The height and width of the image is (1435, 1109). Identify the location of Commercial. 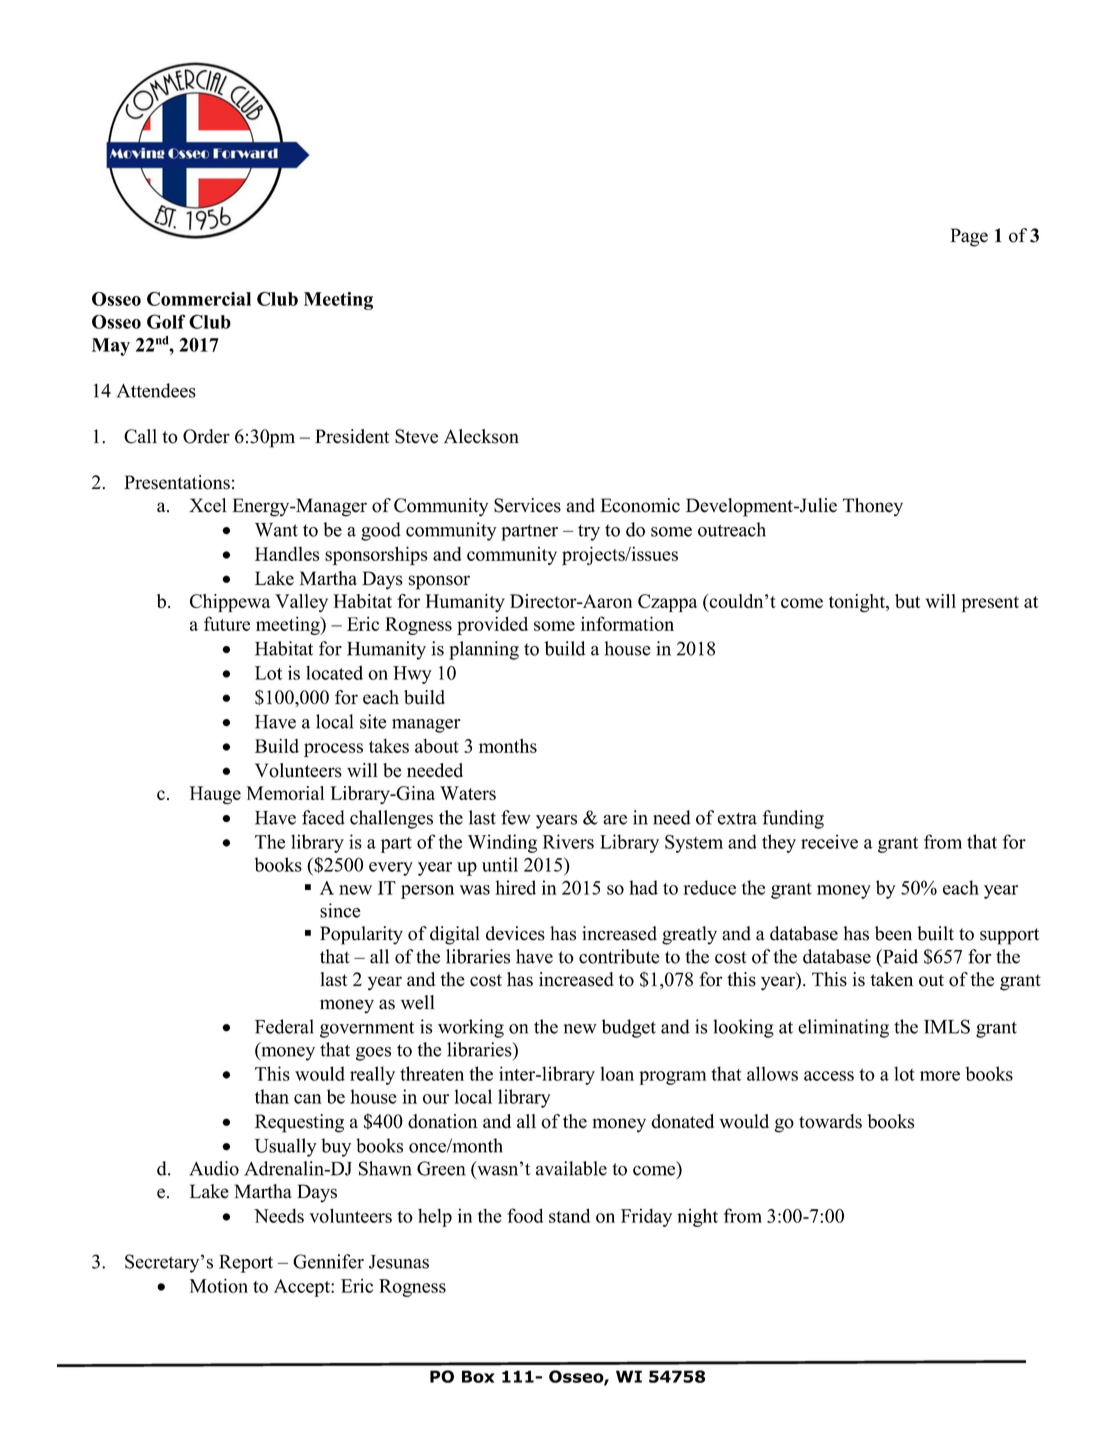
(199, 299).
